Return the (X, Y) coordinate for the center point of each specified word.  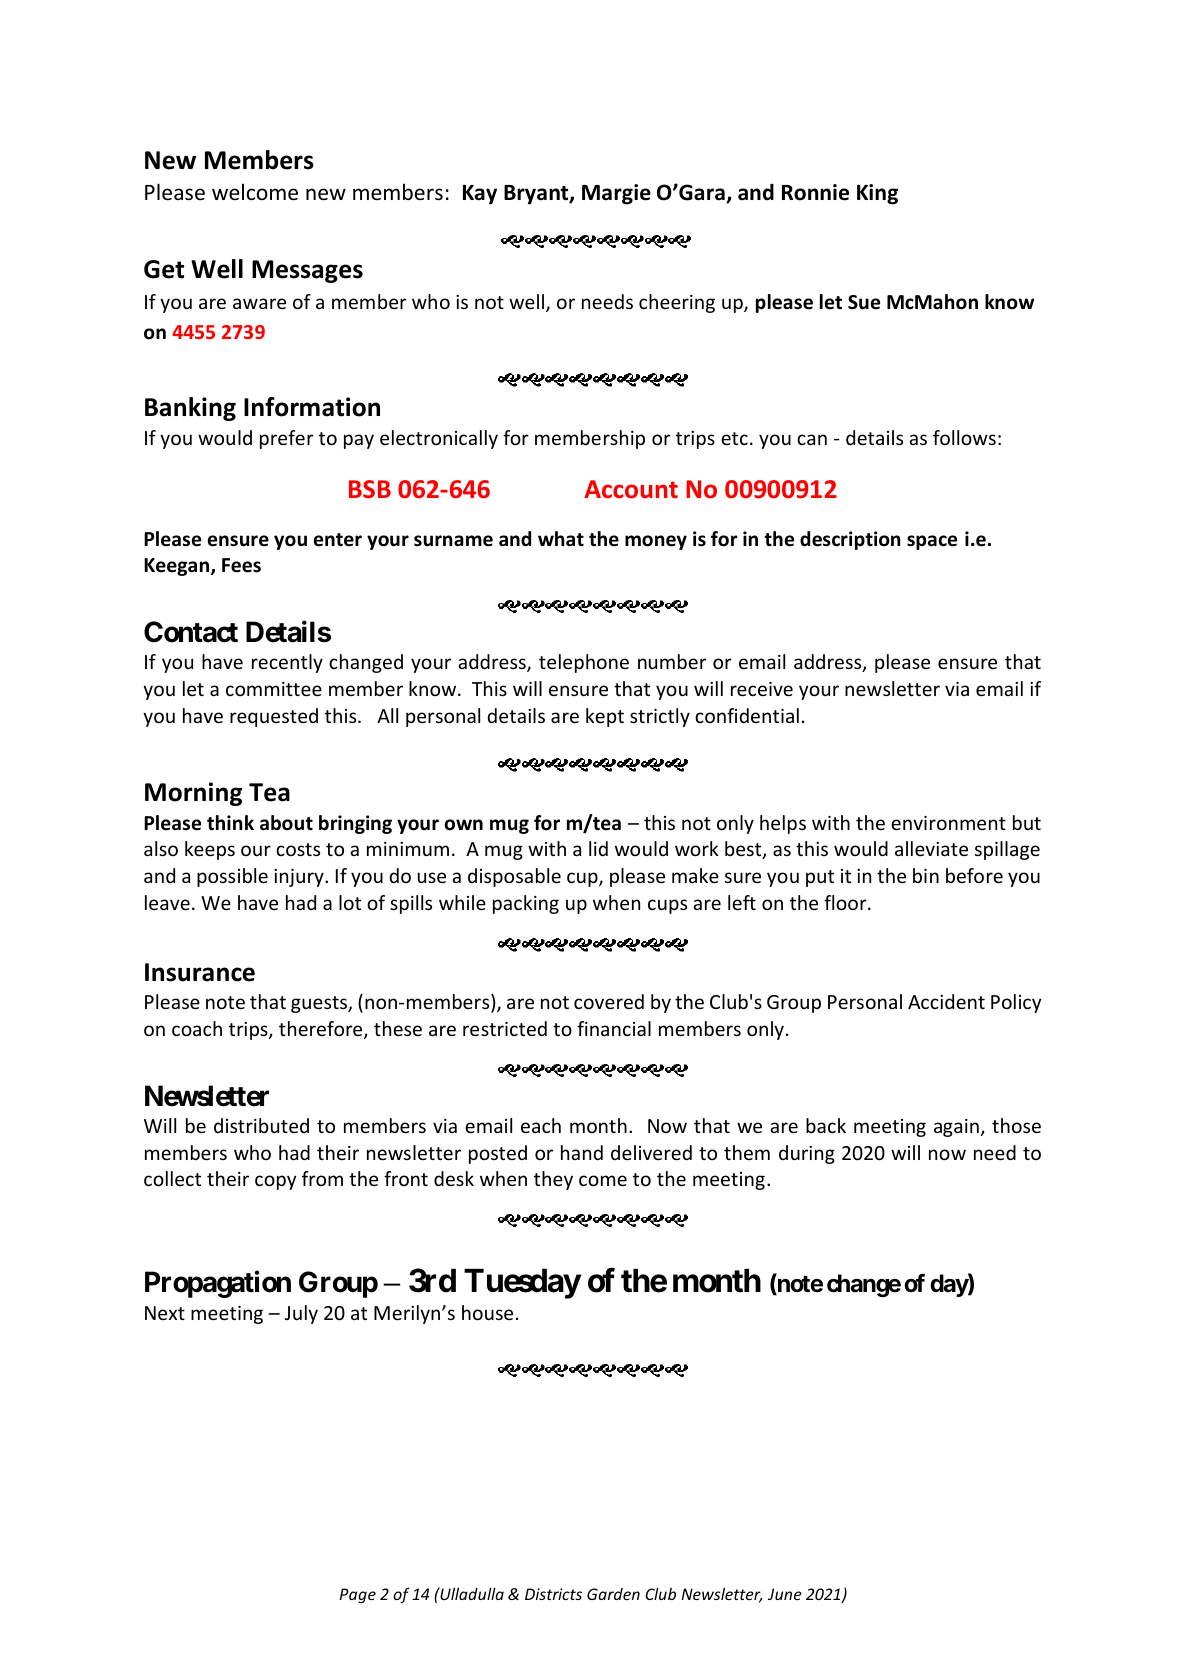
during (807, 1154)
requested (274, 717)
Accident (946, 1001)
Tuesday (522, 1284)
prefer (287, 439)
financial (614, 1028)
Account (631, 489)
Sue (864, 302)
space (932, 542)
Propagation (218, 1284)
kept (605, 717)
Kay (480, 195)
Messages (307, 271)
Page (357, 1595)
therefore (322, 1030)
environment (948, 823)
